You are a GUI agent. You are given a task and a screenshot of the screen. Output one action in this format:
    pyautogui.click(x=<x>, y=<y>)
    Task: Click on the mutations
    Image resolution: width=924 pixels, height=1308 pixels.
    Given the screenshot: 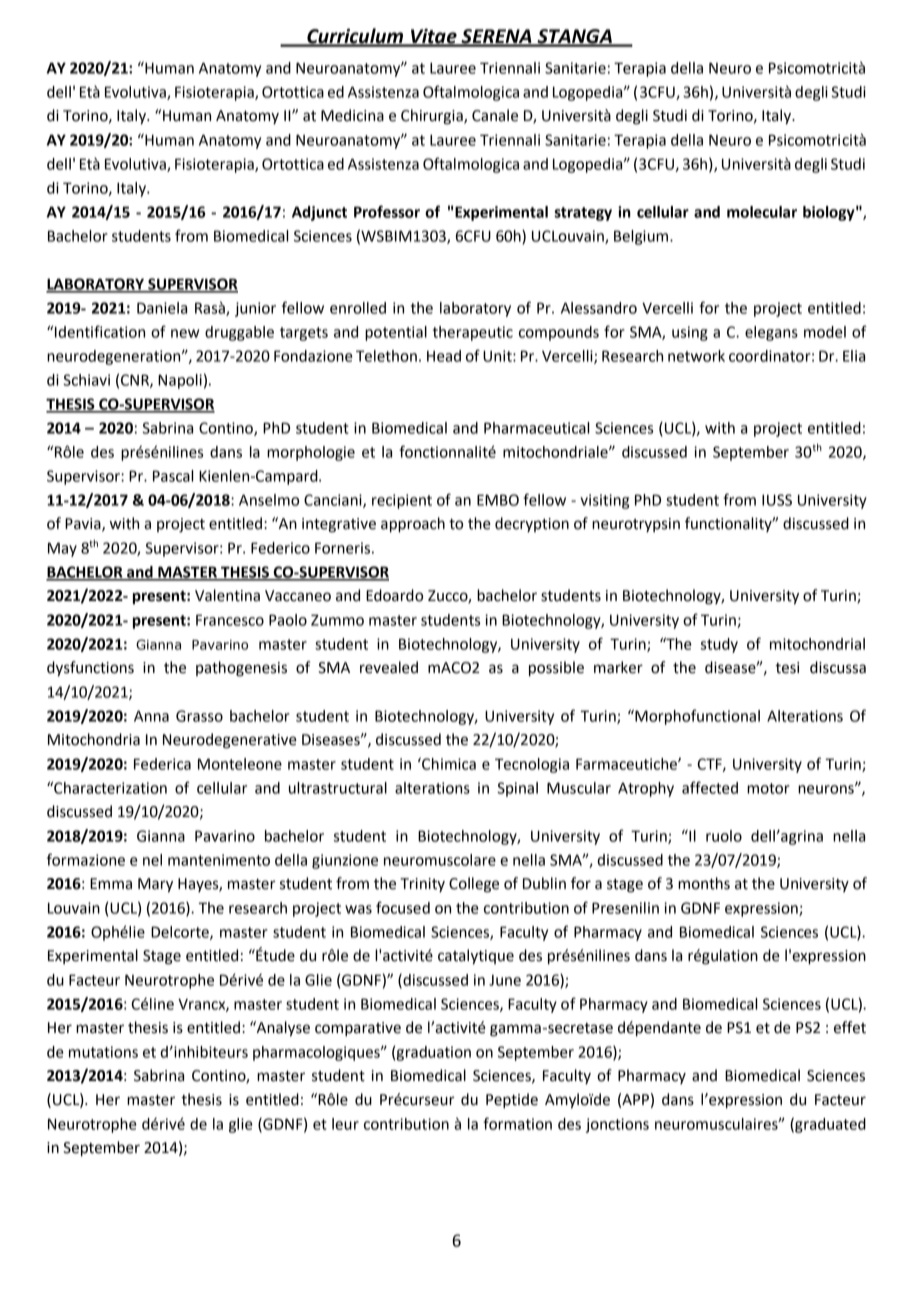 What is the action you would take?
    pyautogui.click(x=103, y=1052)
